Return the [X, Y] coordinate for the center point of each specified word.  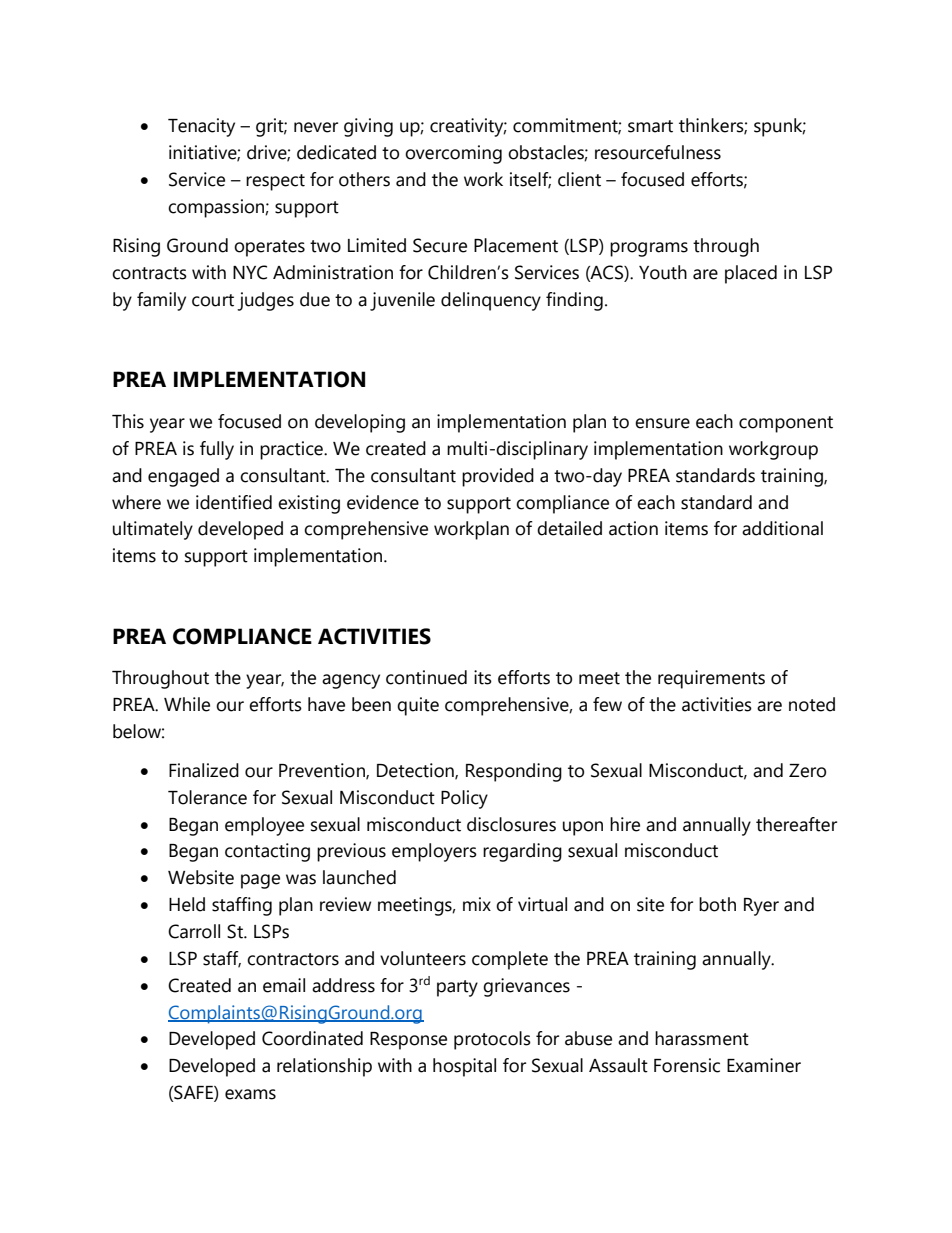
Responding [514, 772]
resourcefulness [658, 152]
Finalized [204, 770]
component [786, 424]
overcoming [453, 154]
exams [250, 1094]
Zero [807, 771]
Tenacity [201, 127]
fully [217, 450]
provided [498, 477]
